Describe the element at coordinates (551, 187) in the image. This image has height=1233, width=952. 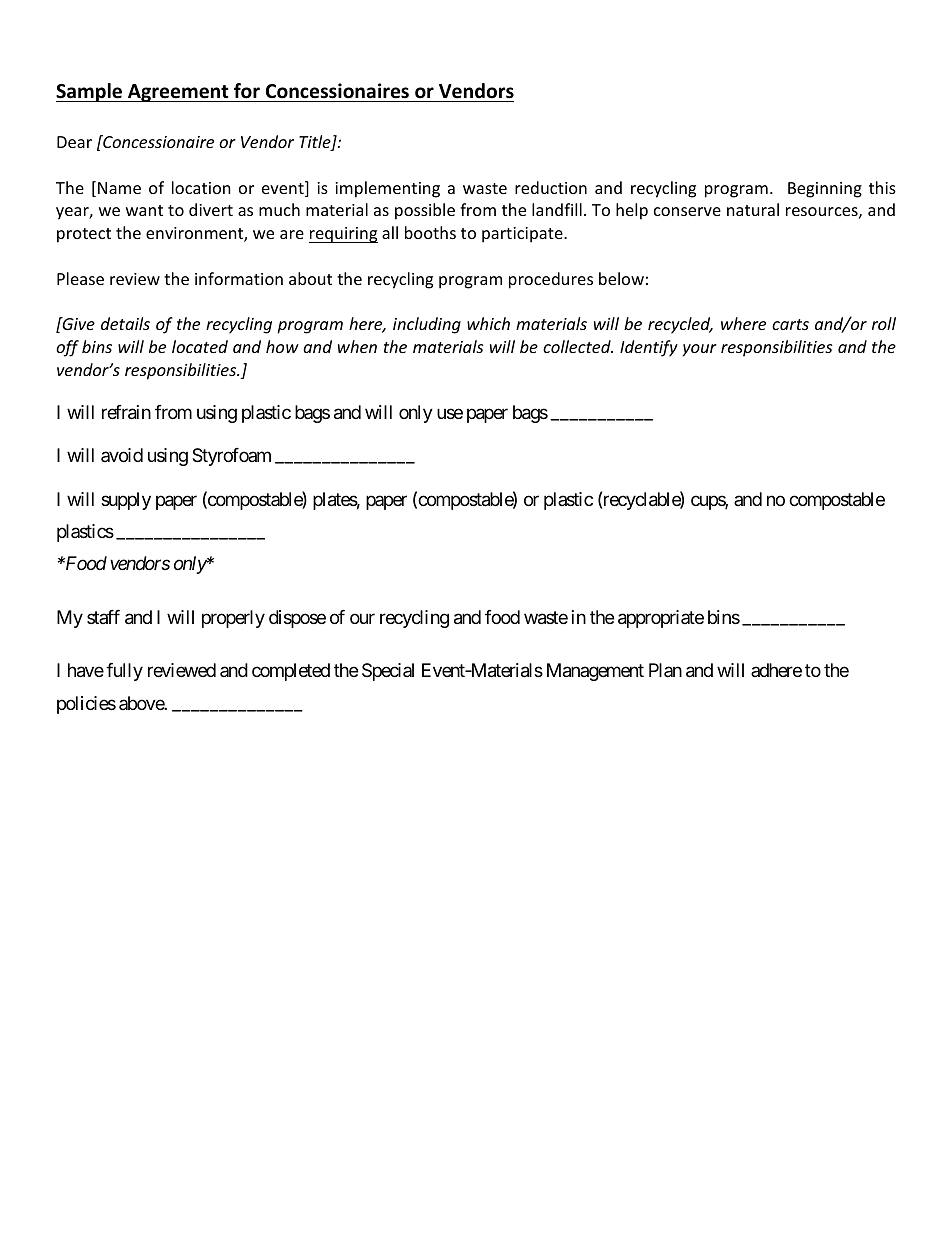
I see `reduction` at that location.
